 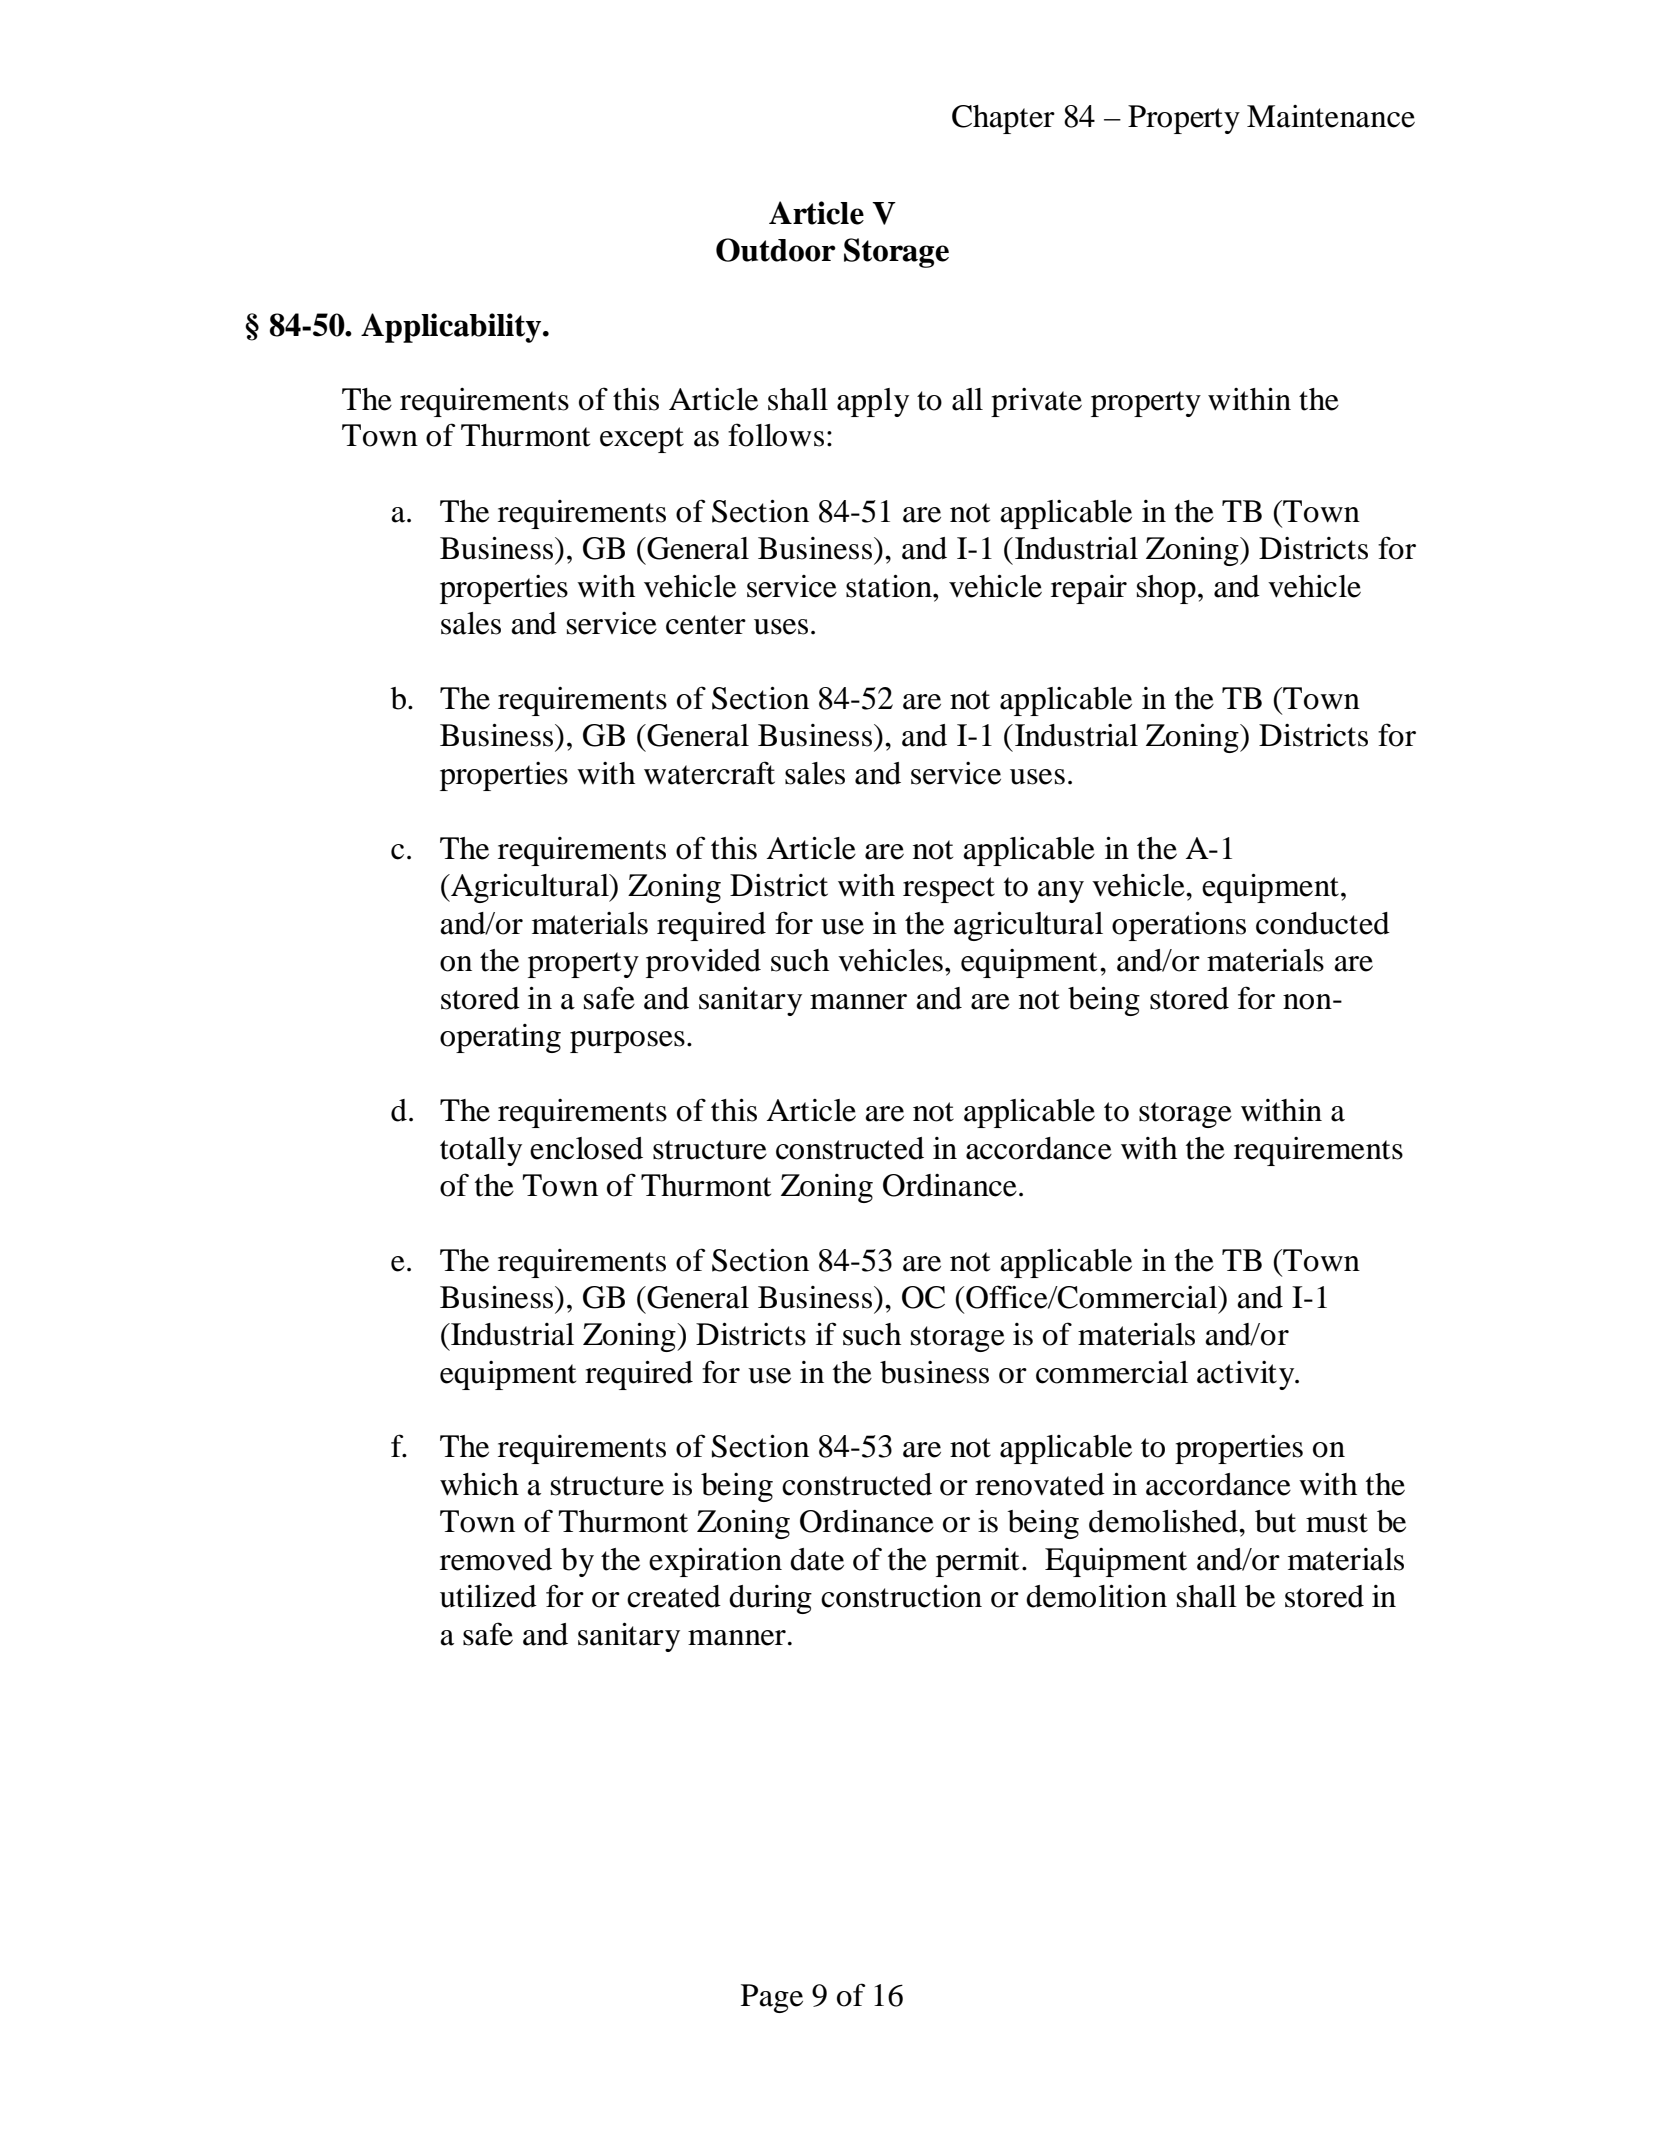 What do you see at coordinates (452, 328) in the screenshot?
I see `Applicability` at bounding box center [452, 328].
